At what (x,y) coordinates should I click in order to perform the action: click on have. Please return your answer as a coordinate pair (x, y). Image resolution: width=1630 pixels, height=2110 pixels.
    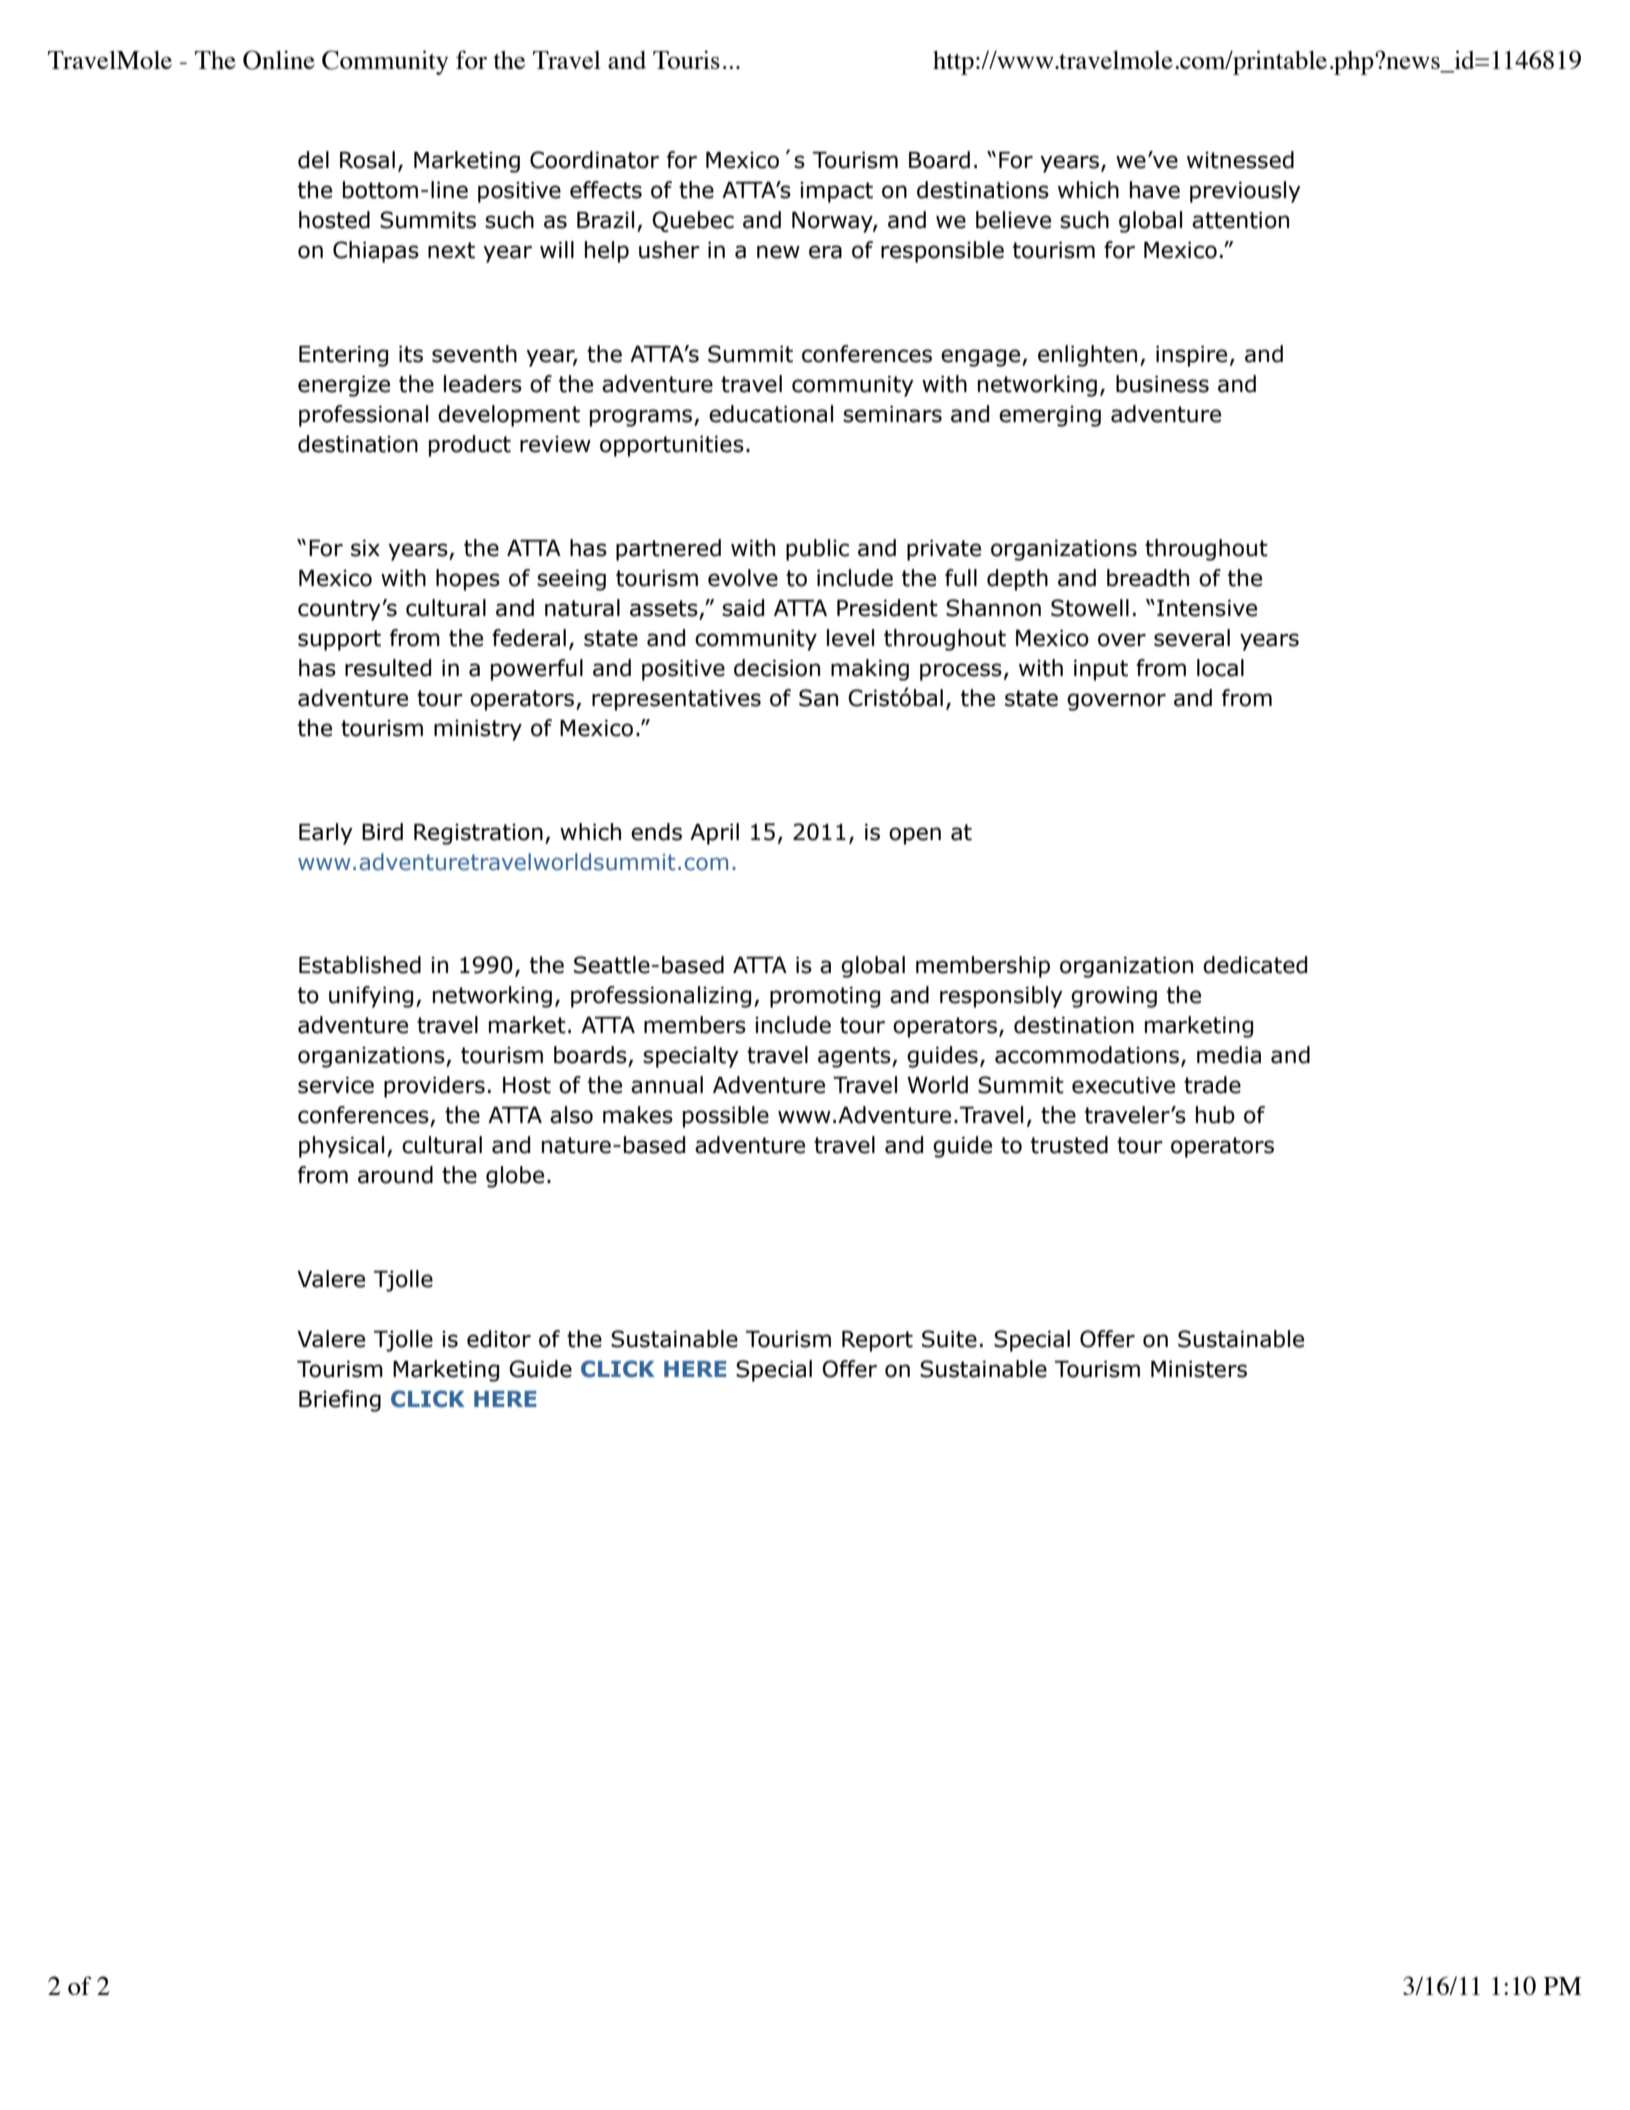
    Looking at the image, I should click on (1155, 190).
